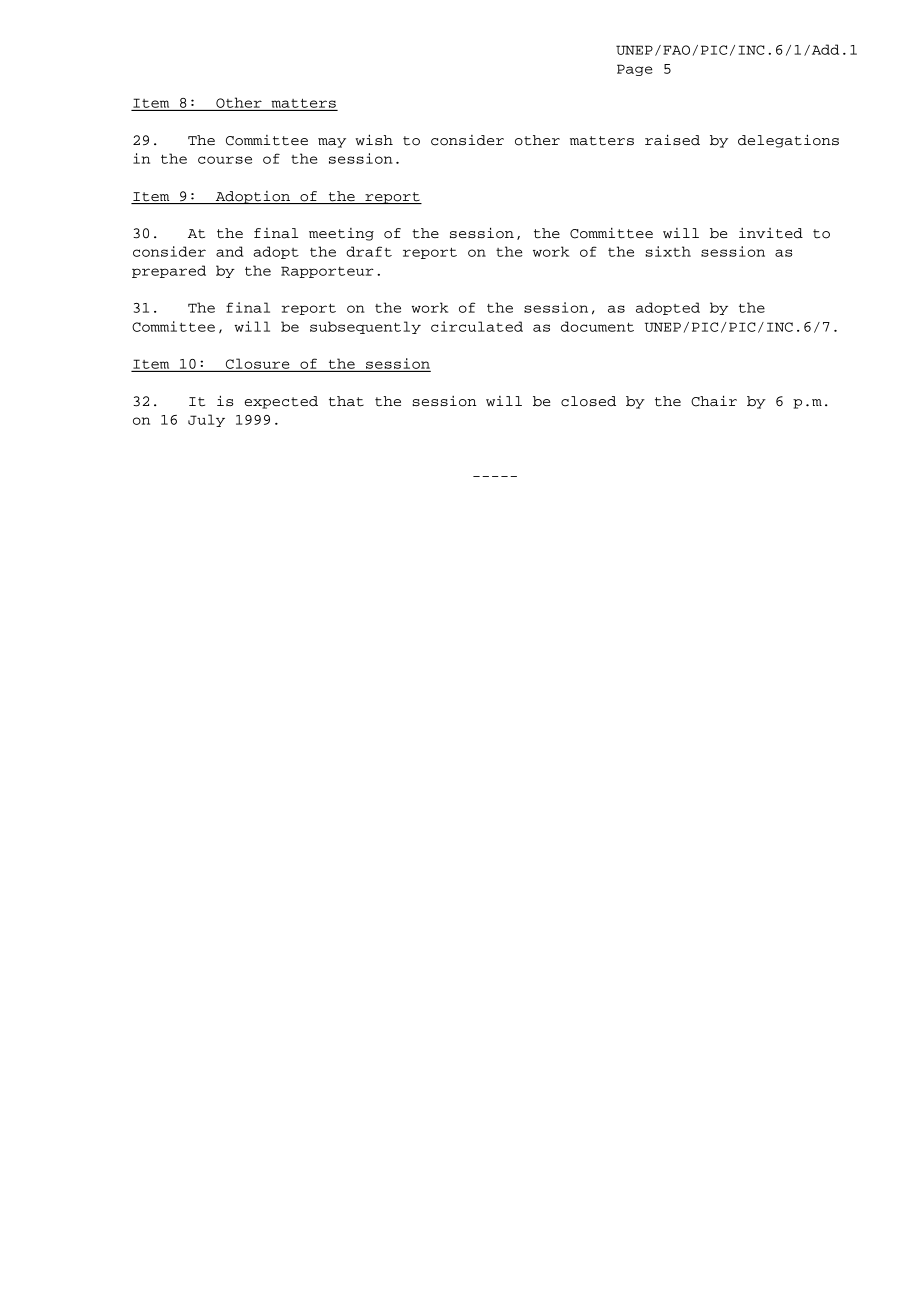 The height and width of the screenshot is (1308, 924). I want to click on closed, so click(588, 401).
